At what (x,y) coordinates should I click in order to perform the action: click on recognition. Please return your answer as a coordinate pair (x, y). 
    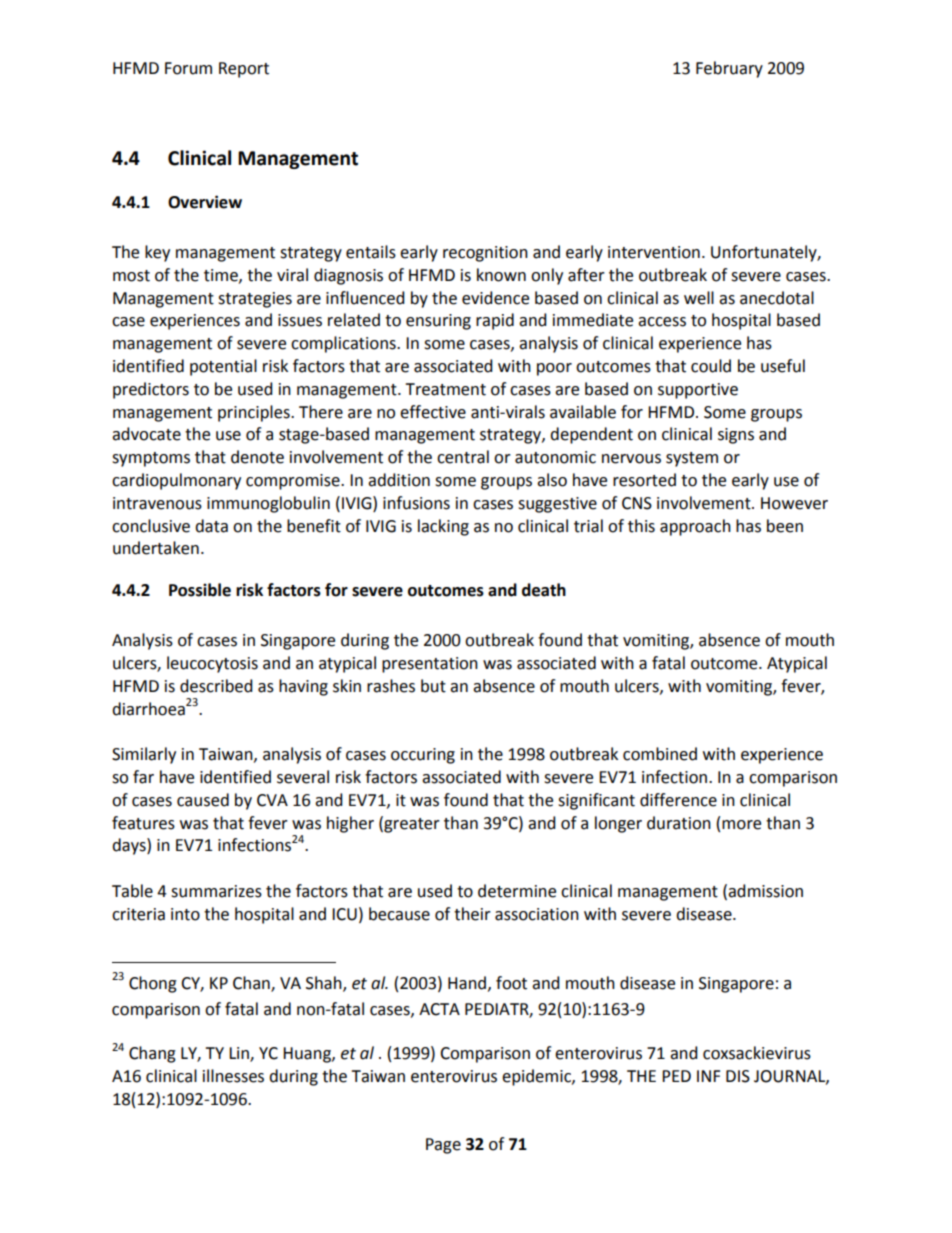
    Looking at the image, I should click on (485, 254).
